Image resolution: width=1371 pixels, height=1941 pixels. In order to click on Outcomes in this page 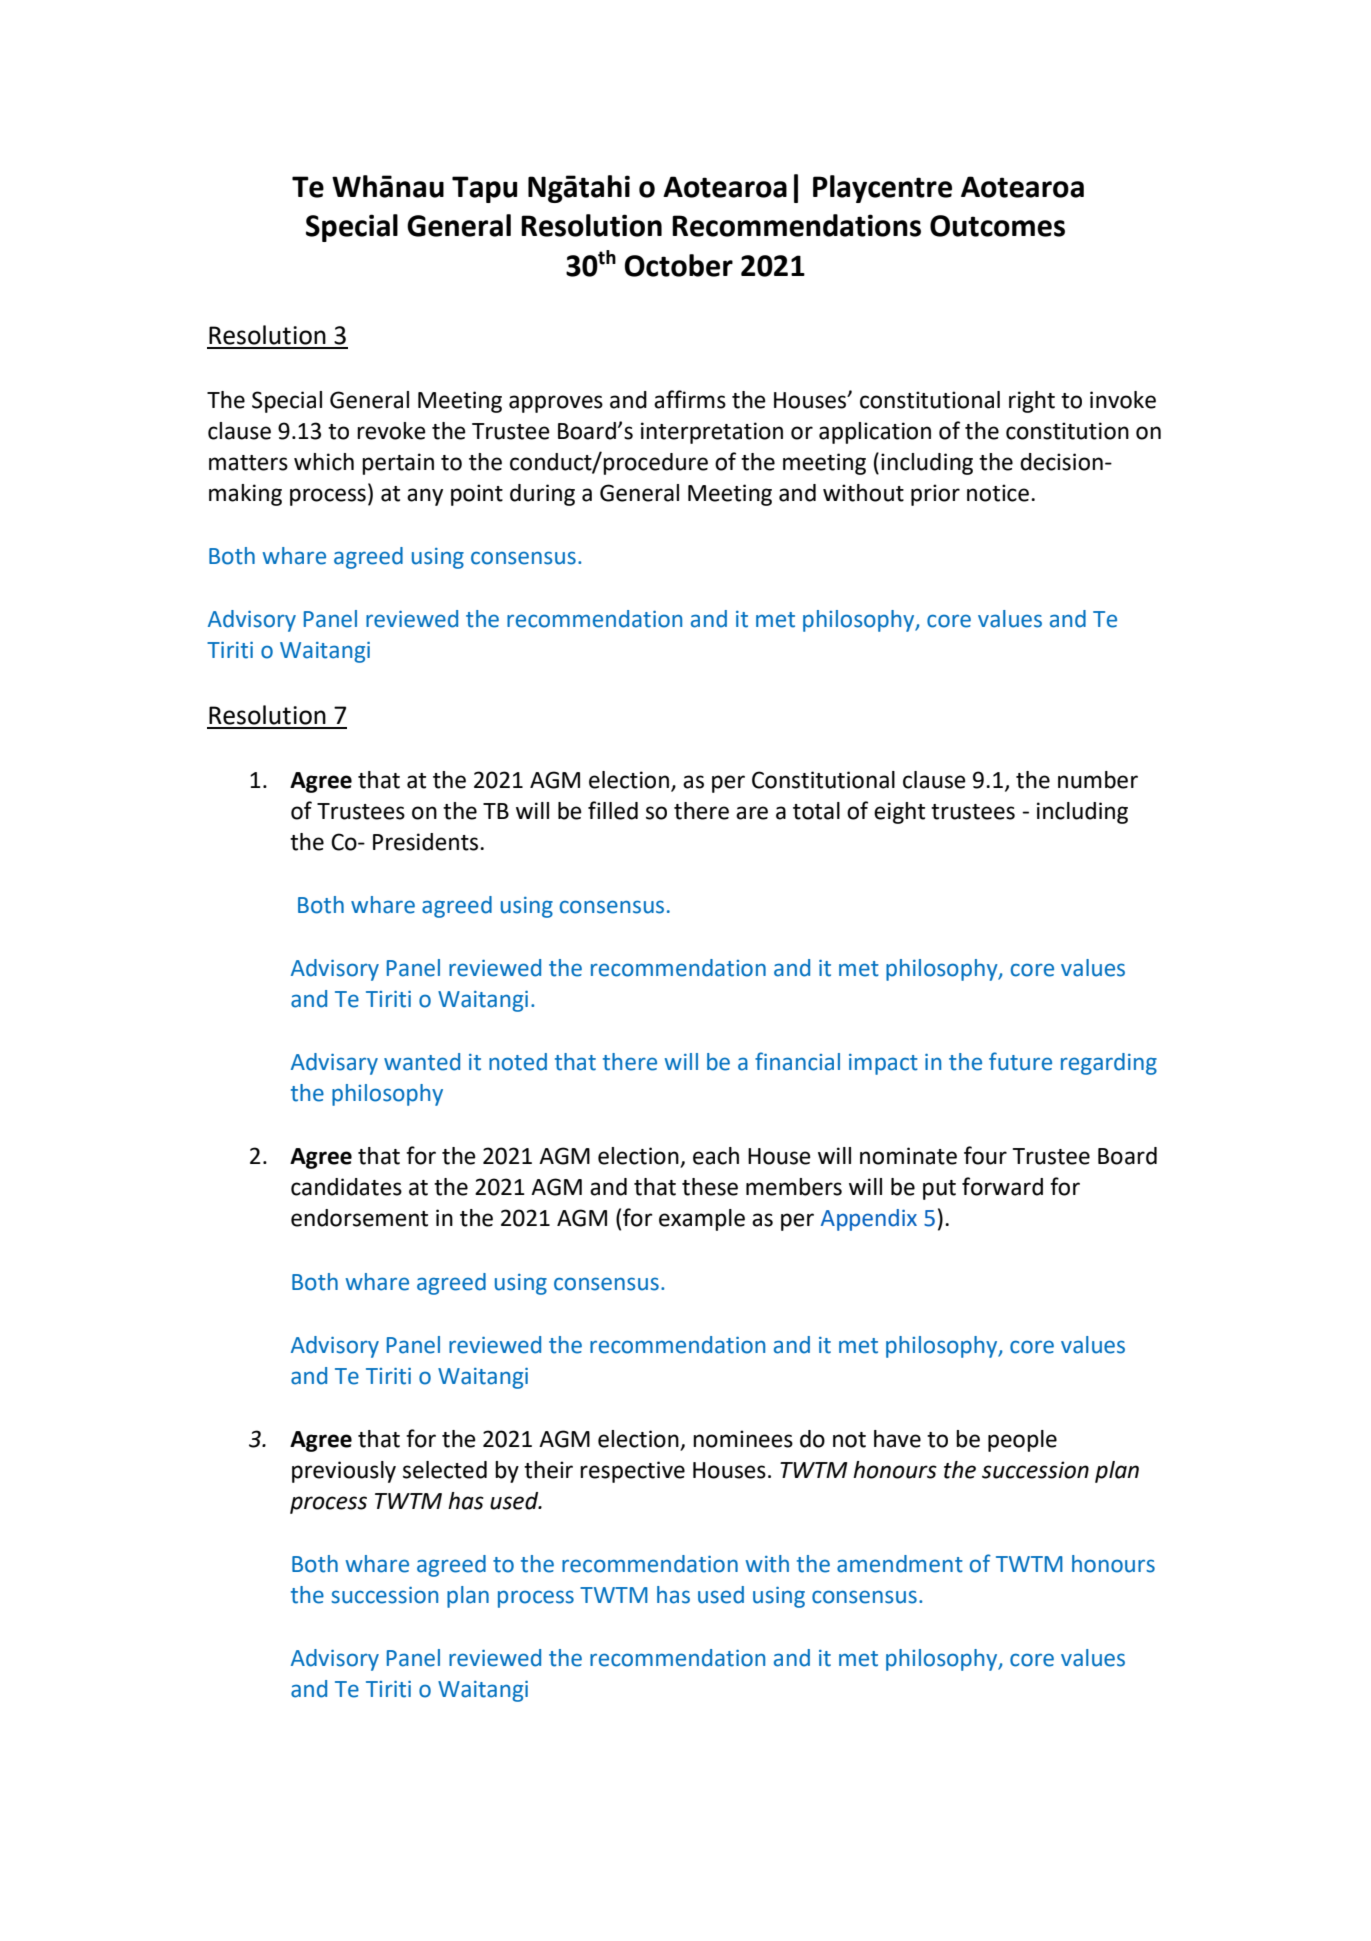, I will do `click(997, 226)`.
